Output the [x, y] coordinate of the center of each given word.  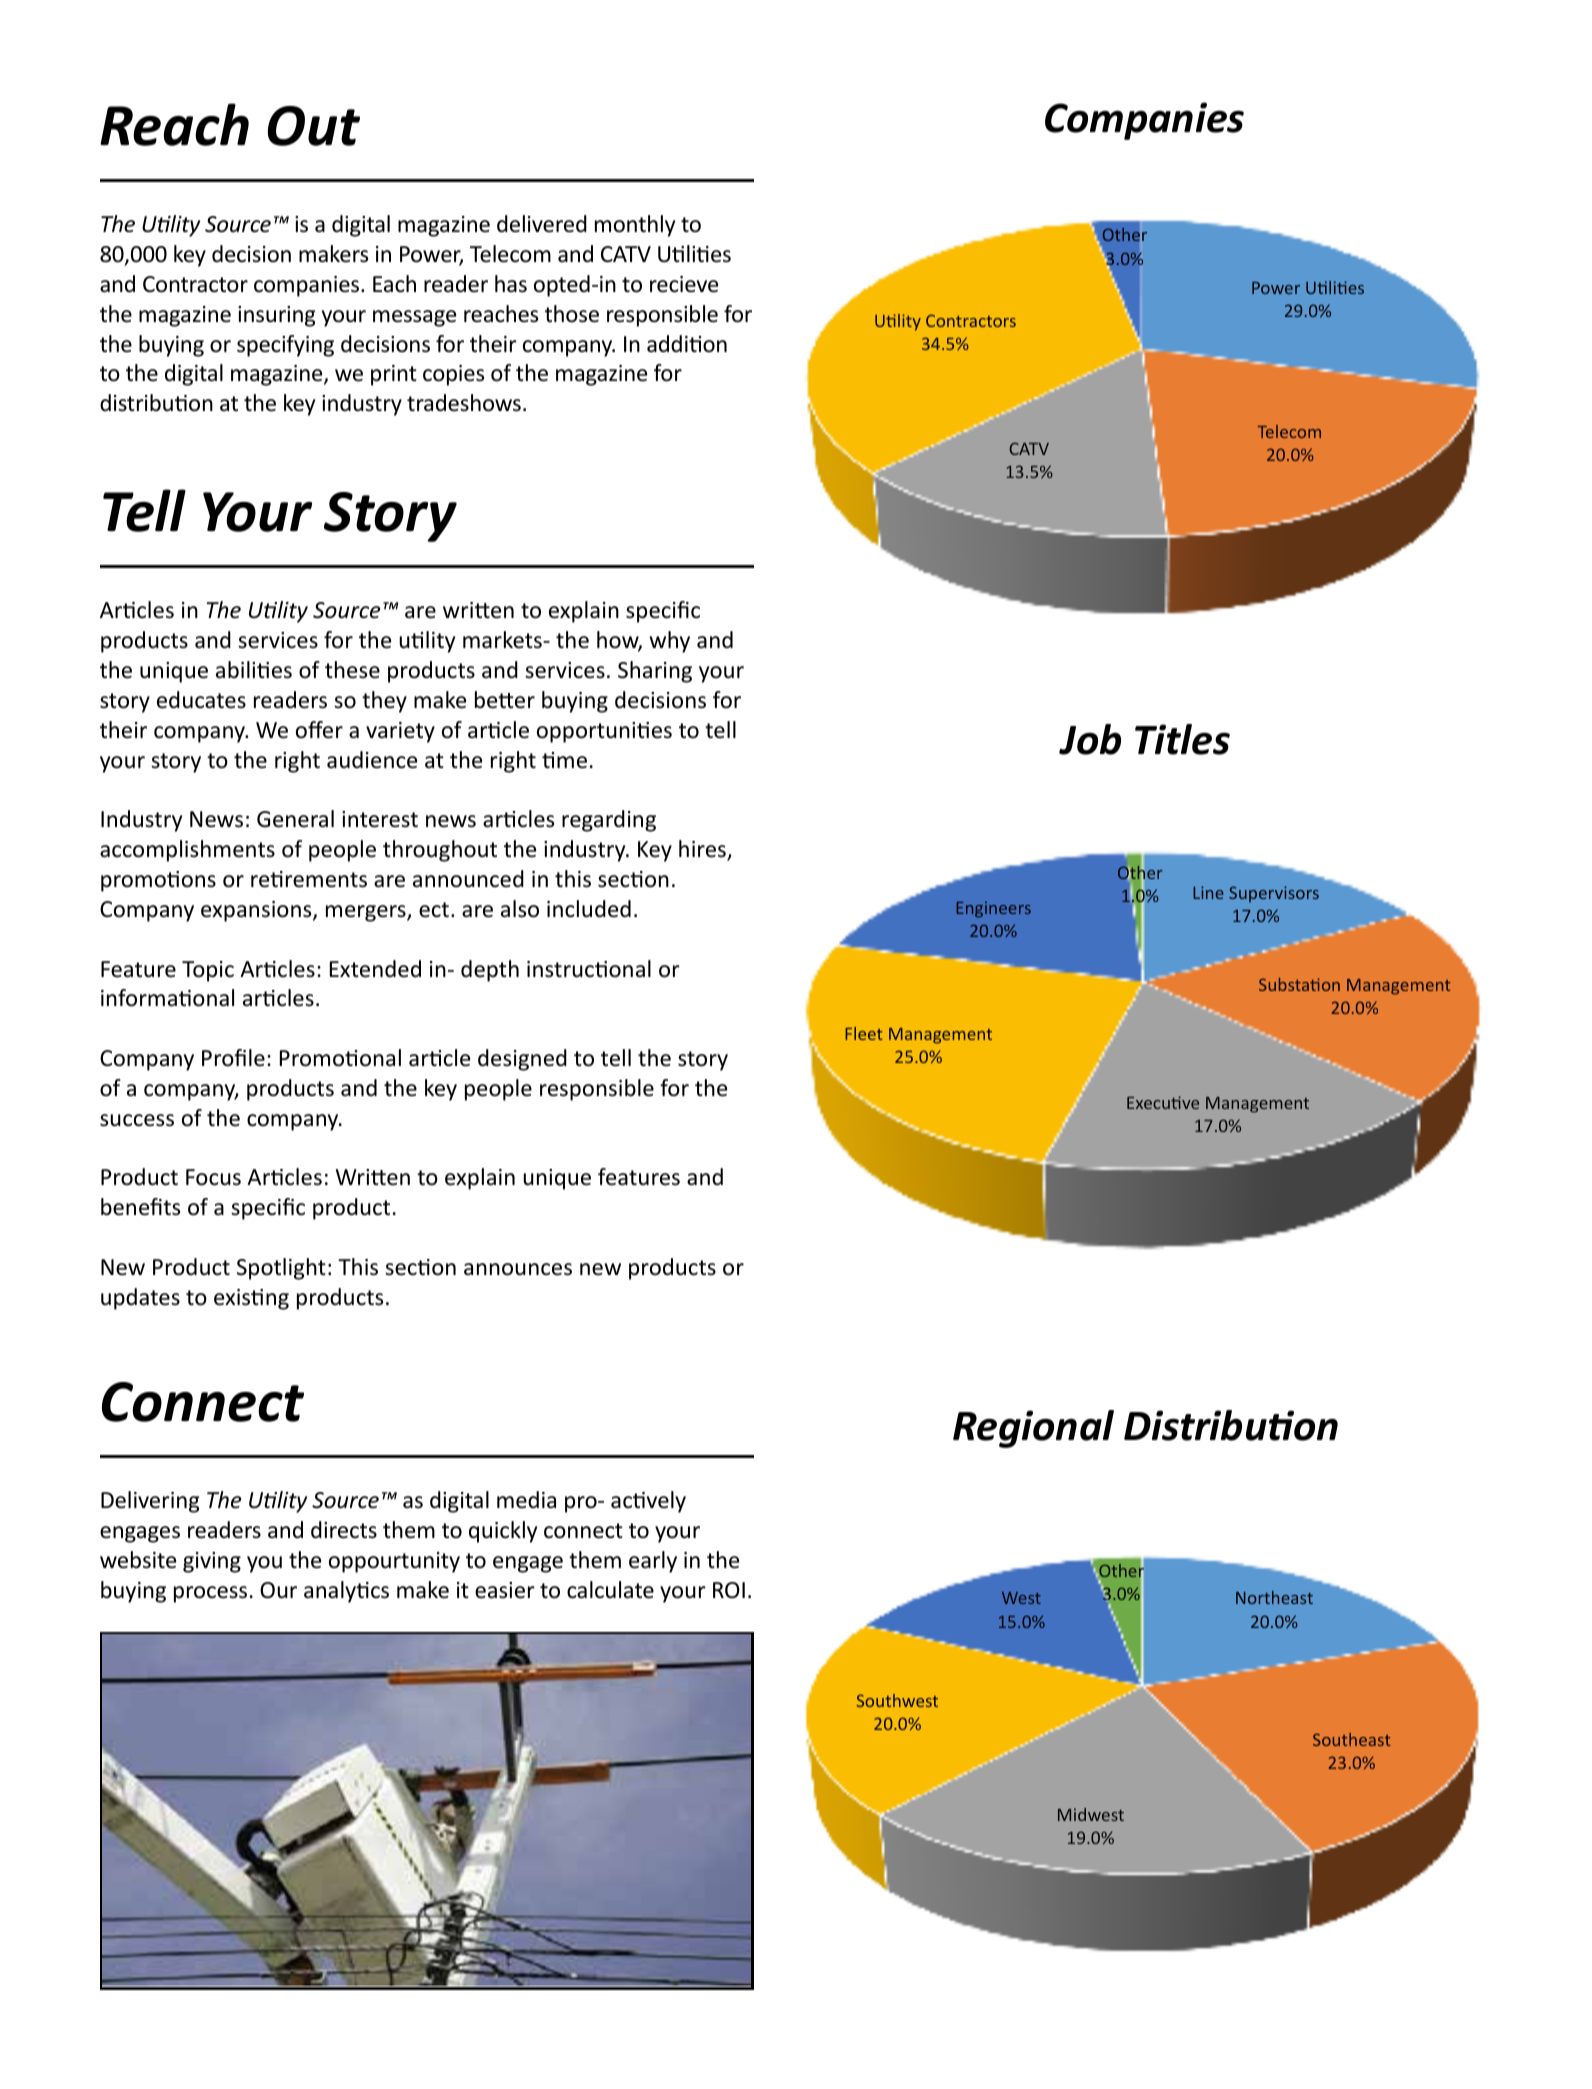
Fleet [863, 1033]
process [210, 1594]
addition [687, 344]
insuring [276, 316]
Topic [208, 971]
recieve [684, 284]
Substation [1299, 984]
